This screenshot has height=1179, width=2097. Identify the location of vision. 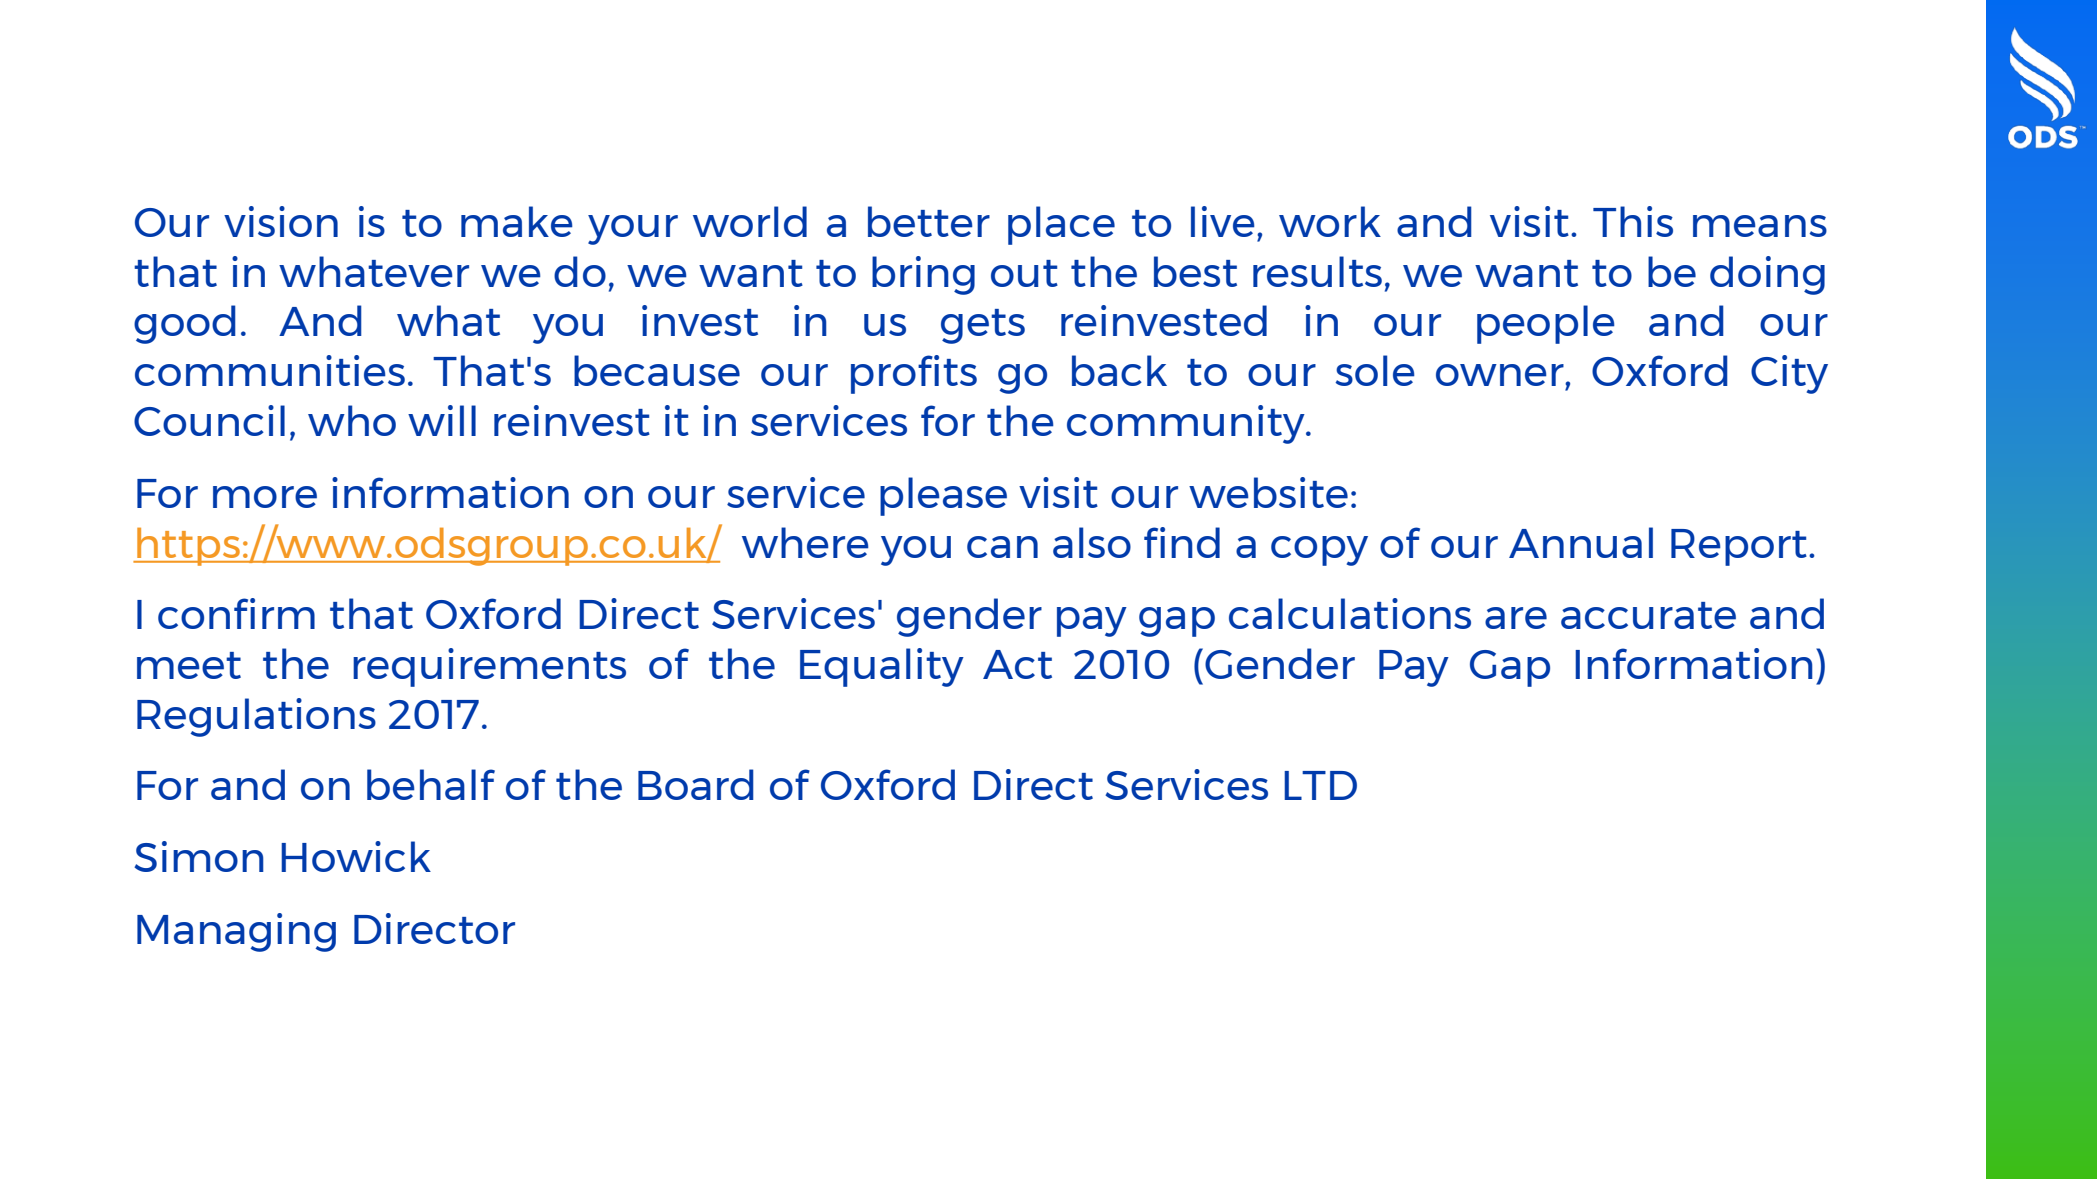
(281, 221).
